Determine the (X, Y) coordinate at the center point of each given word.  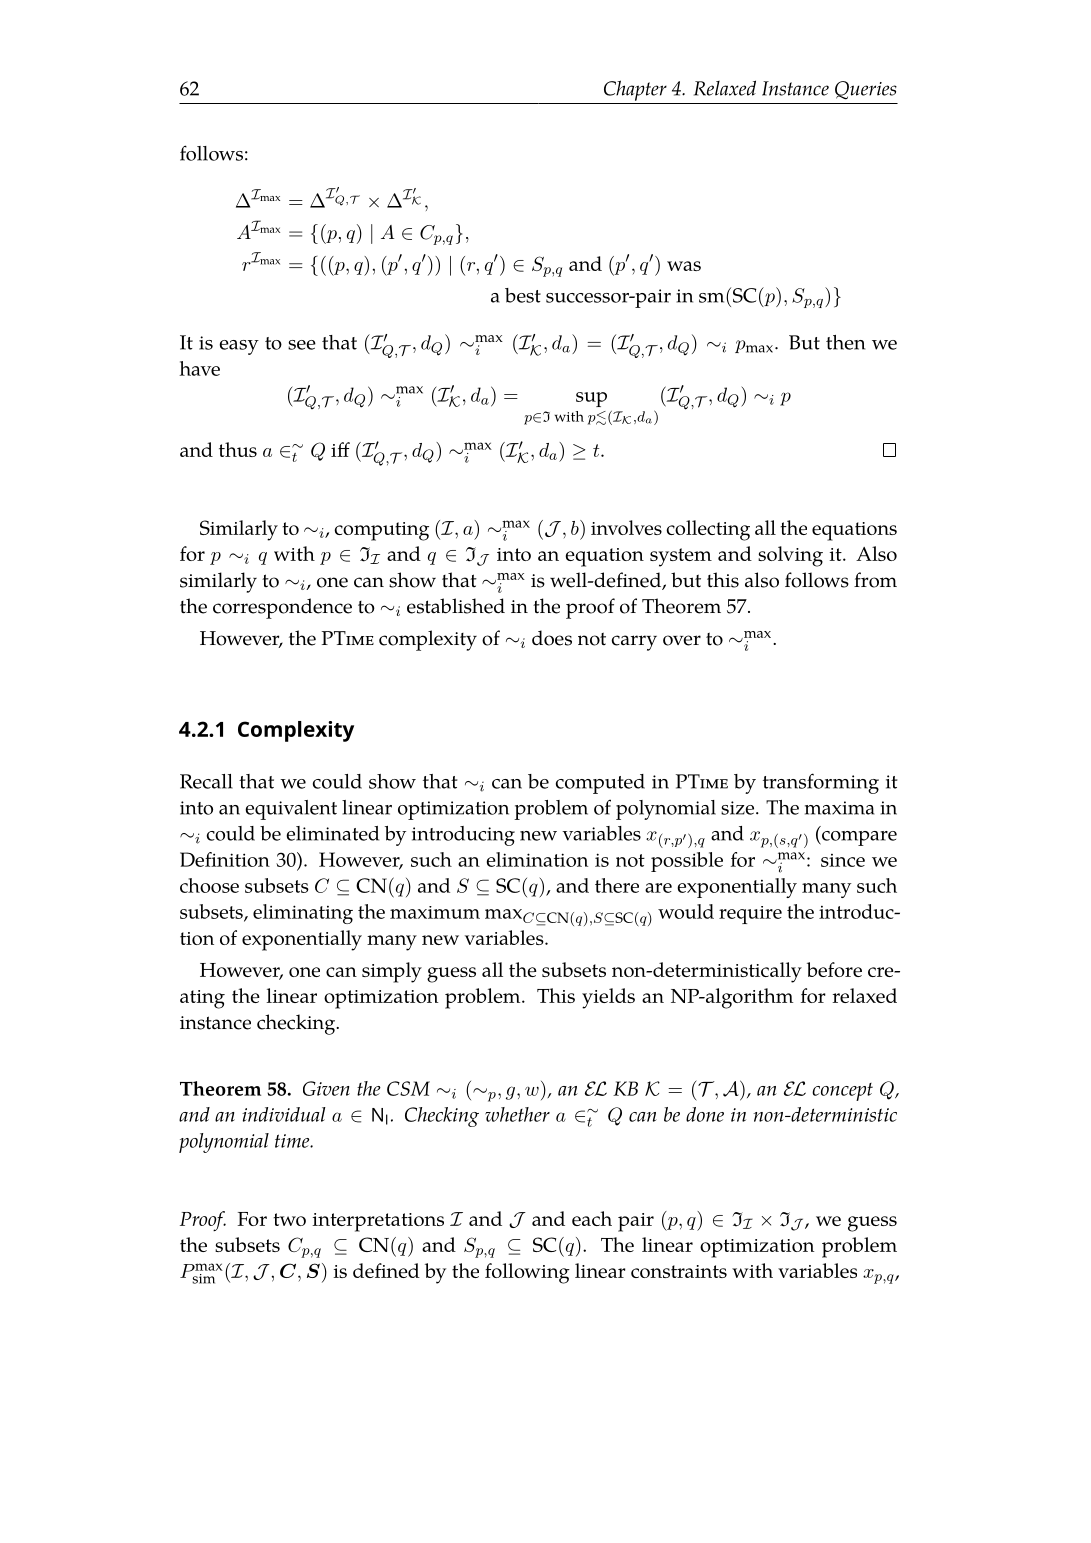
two (289, 1219)
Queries (866, 90)
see (302, 345)
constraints (679, 1271)
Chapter (635, 90)
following (527, 1273)
